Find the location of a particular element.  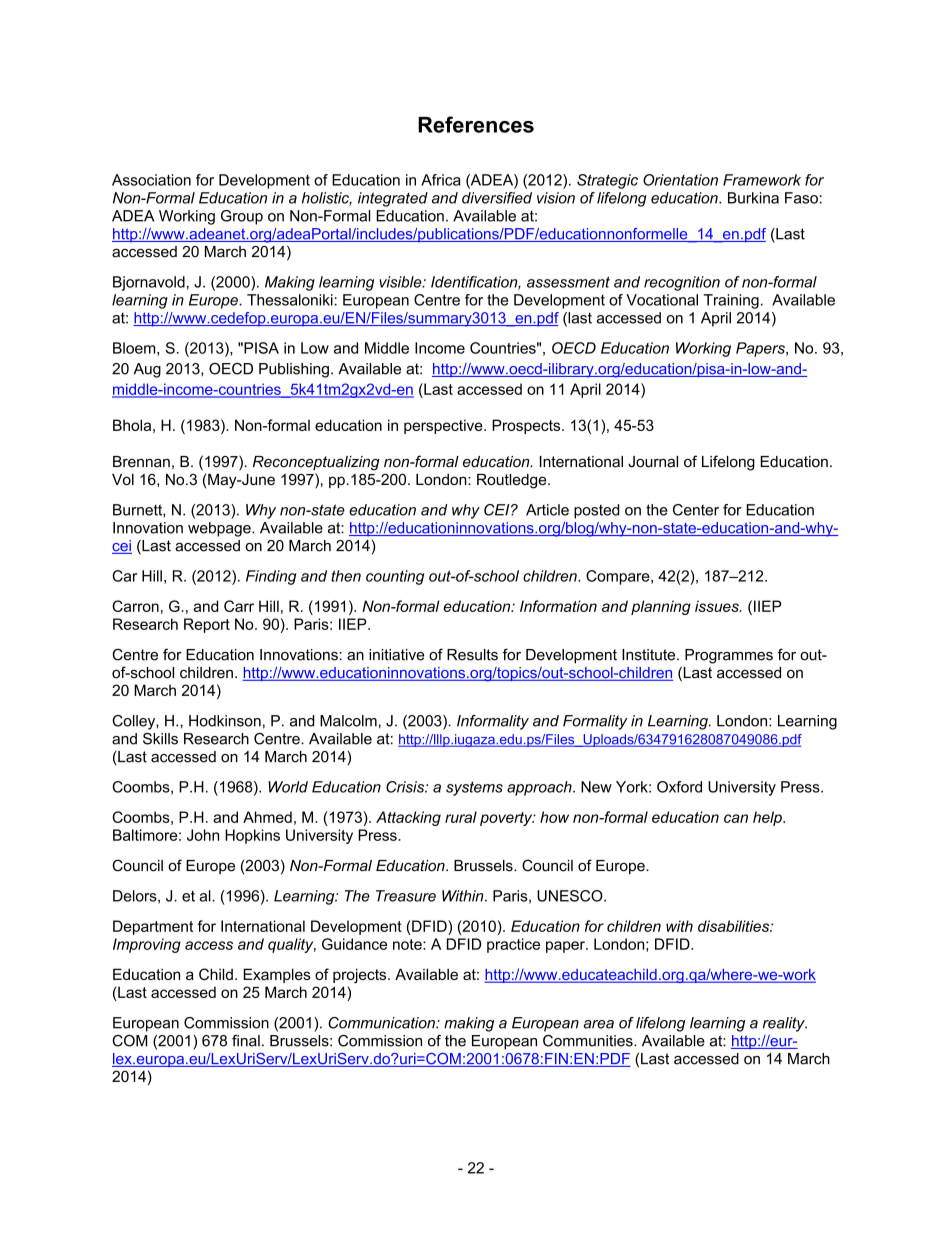

Orientation is located at coordinates (680, 180).
